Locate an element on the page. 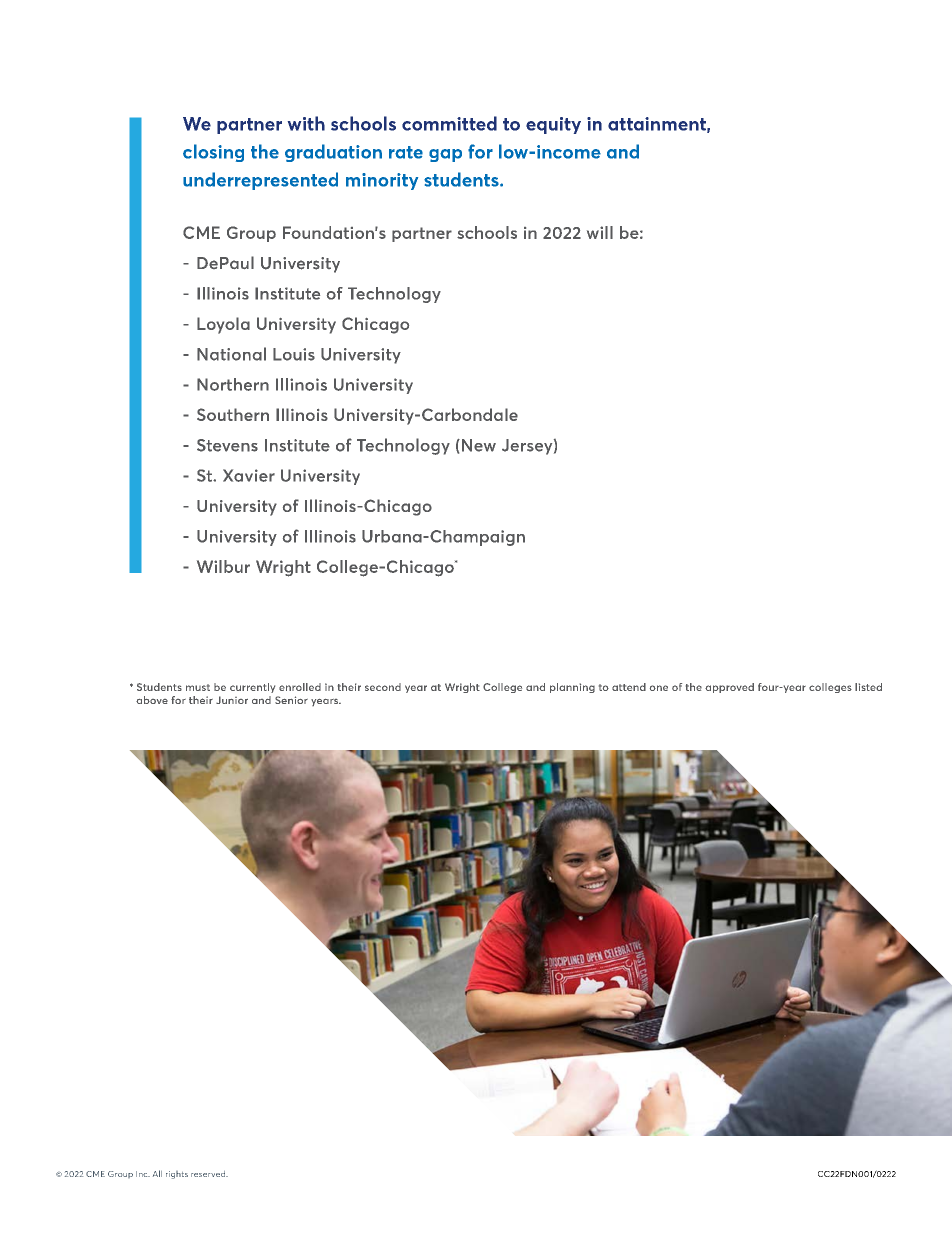 Image resolution: width=952 pixels, height=1233 pixels. will is located at coordinates (600, 232).
